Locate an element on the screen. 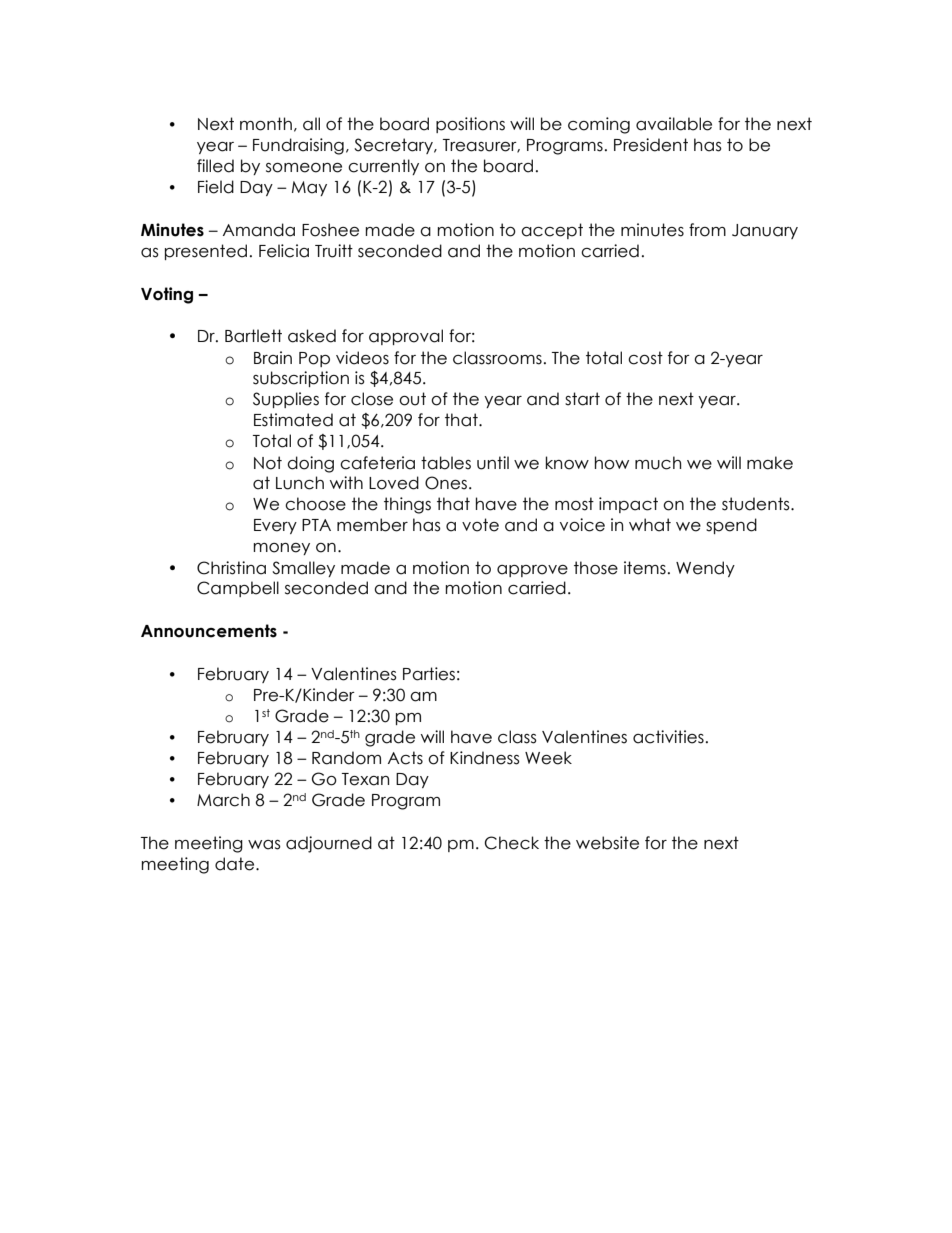 The height and width of the screenshot is (1233, 952). filled is located at coordinates (215, 166).
